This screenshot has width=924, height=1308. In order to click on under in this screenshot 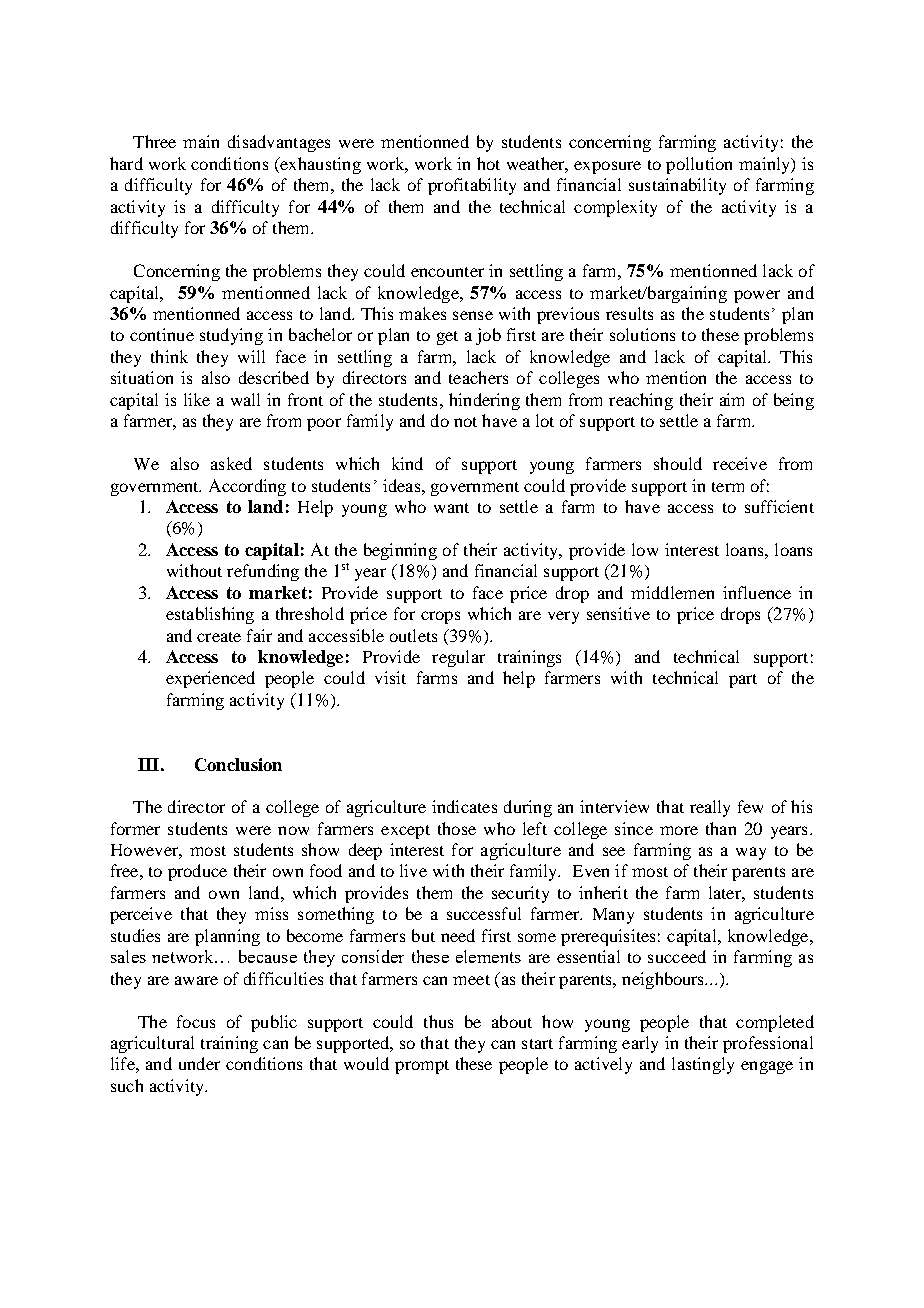, I will do `click(199, 1063)`.
